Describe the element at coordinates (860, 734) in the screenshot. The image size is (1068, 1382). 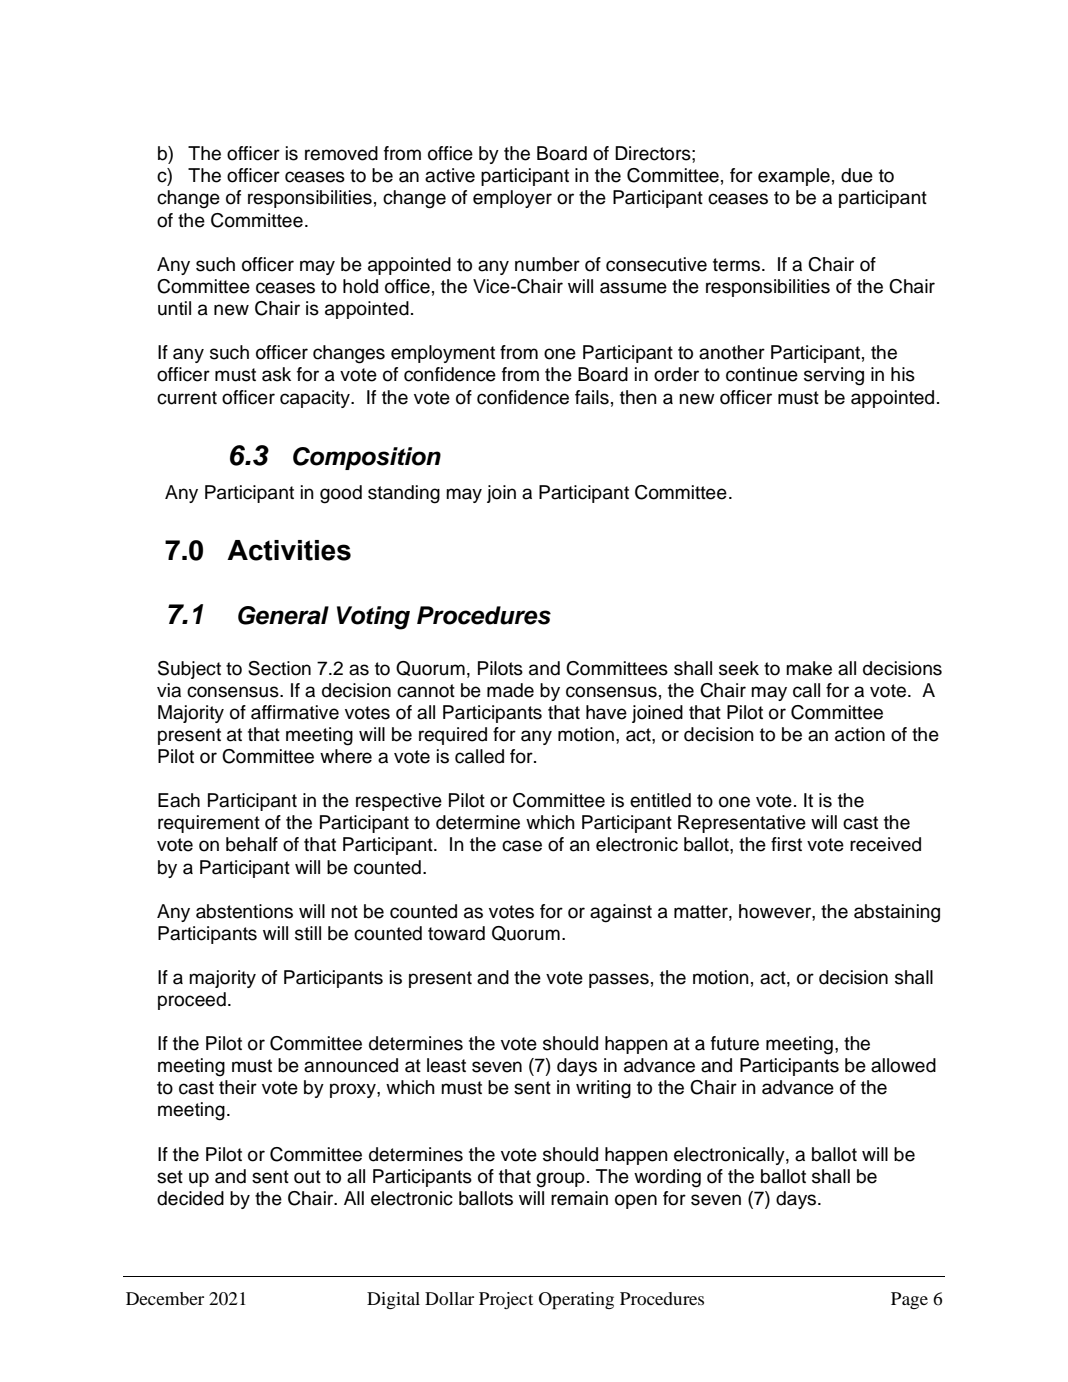
I see `action` at that location.
